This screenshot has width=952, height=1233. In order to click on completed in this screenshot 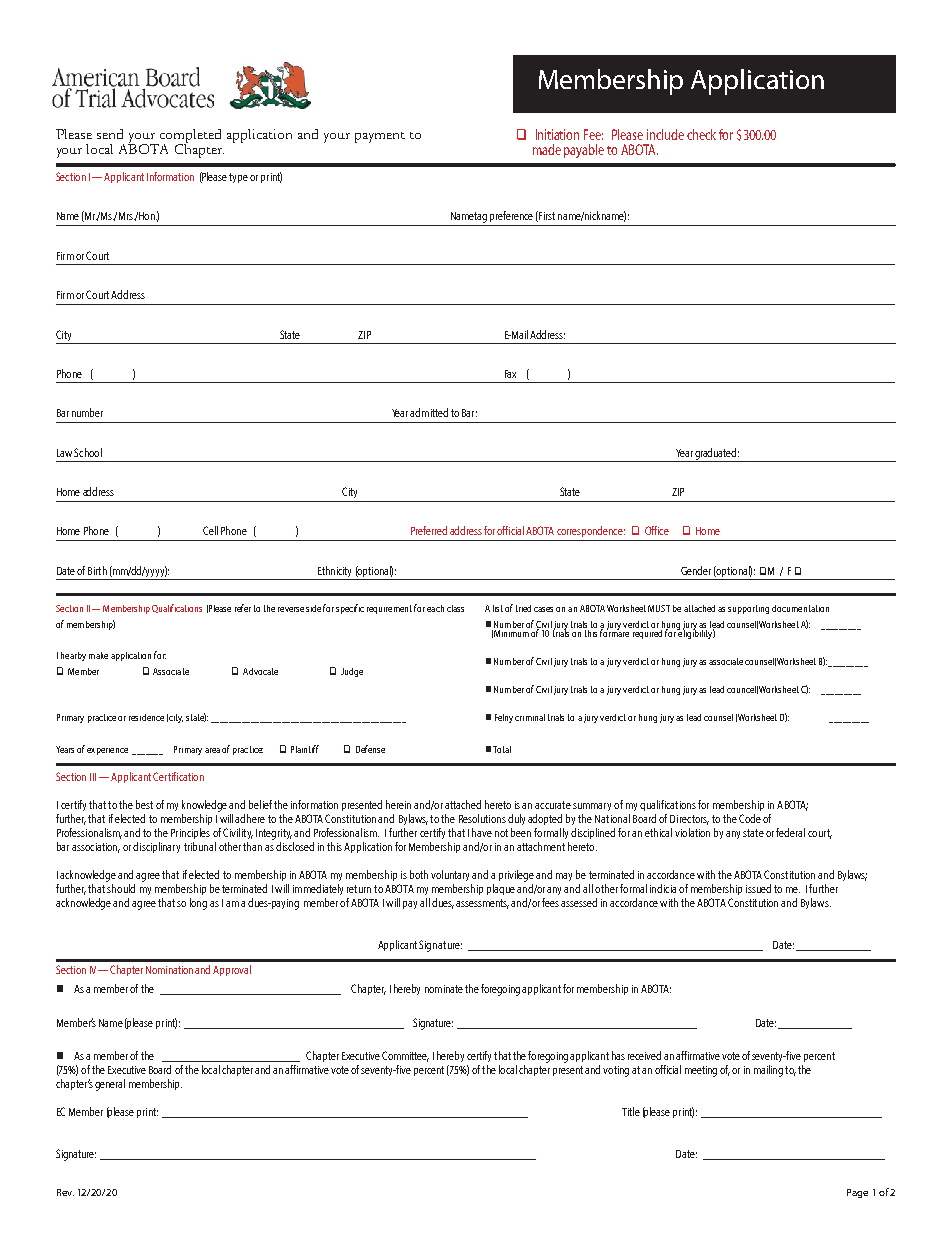, I will do `click(189, 137)`.
